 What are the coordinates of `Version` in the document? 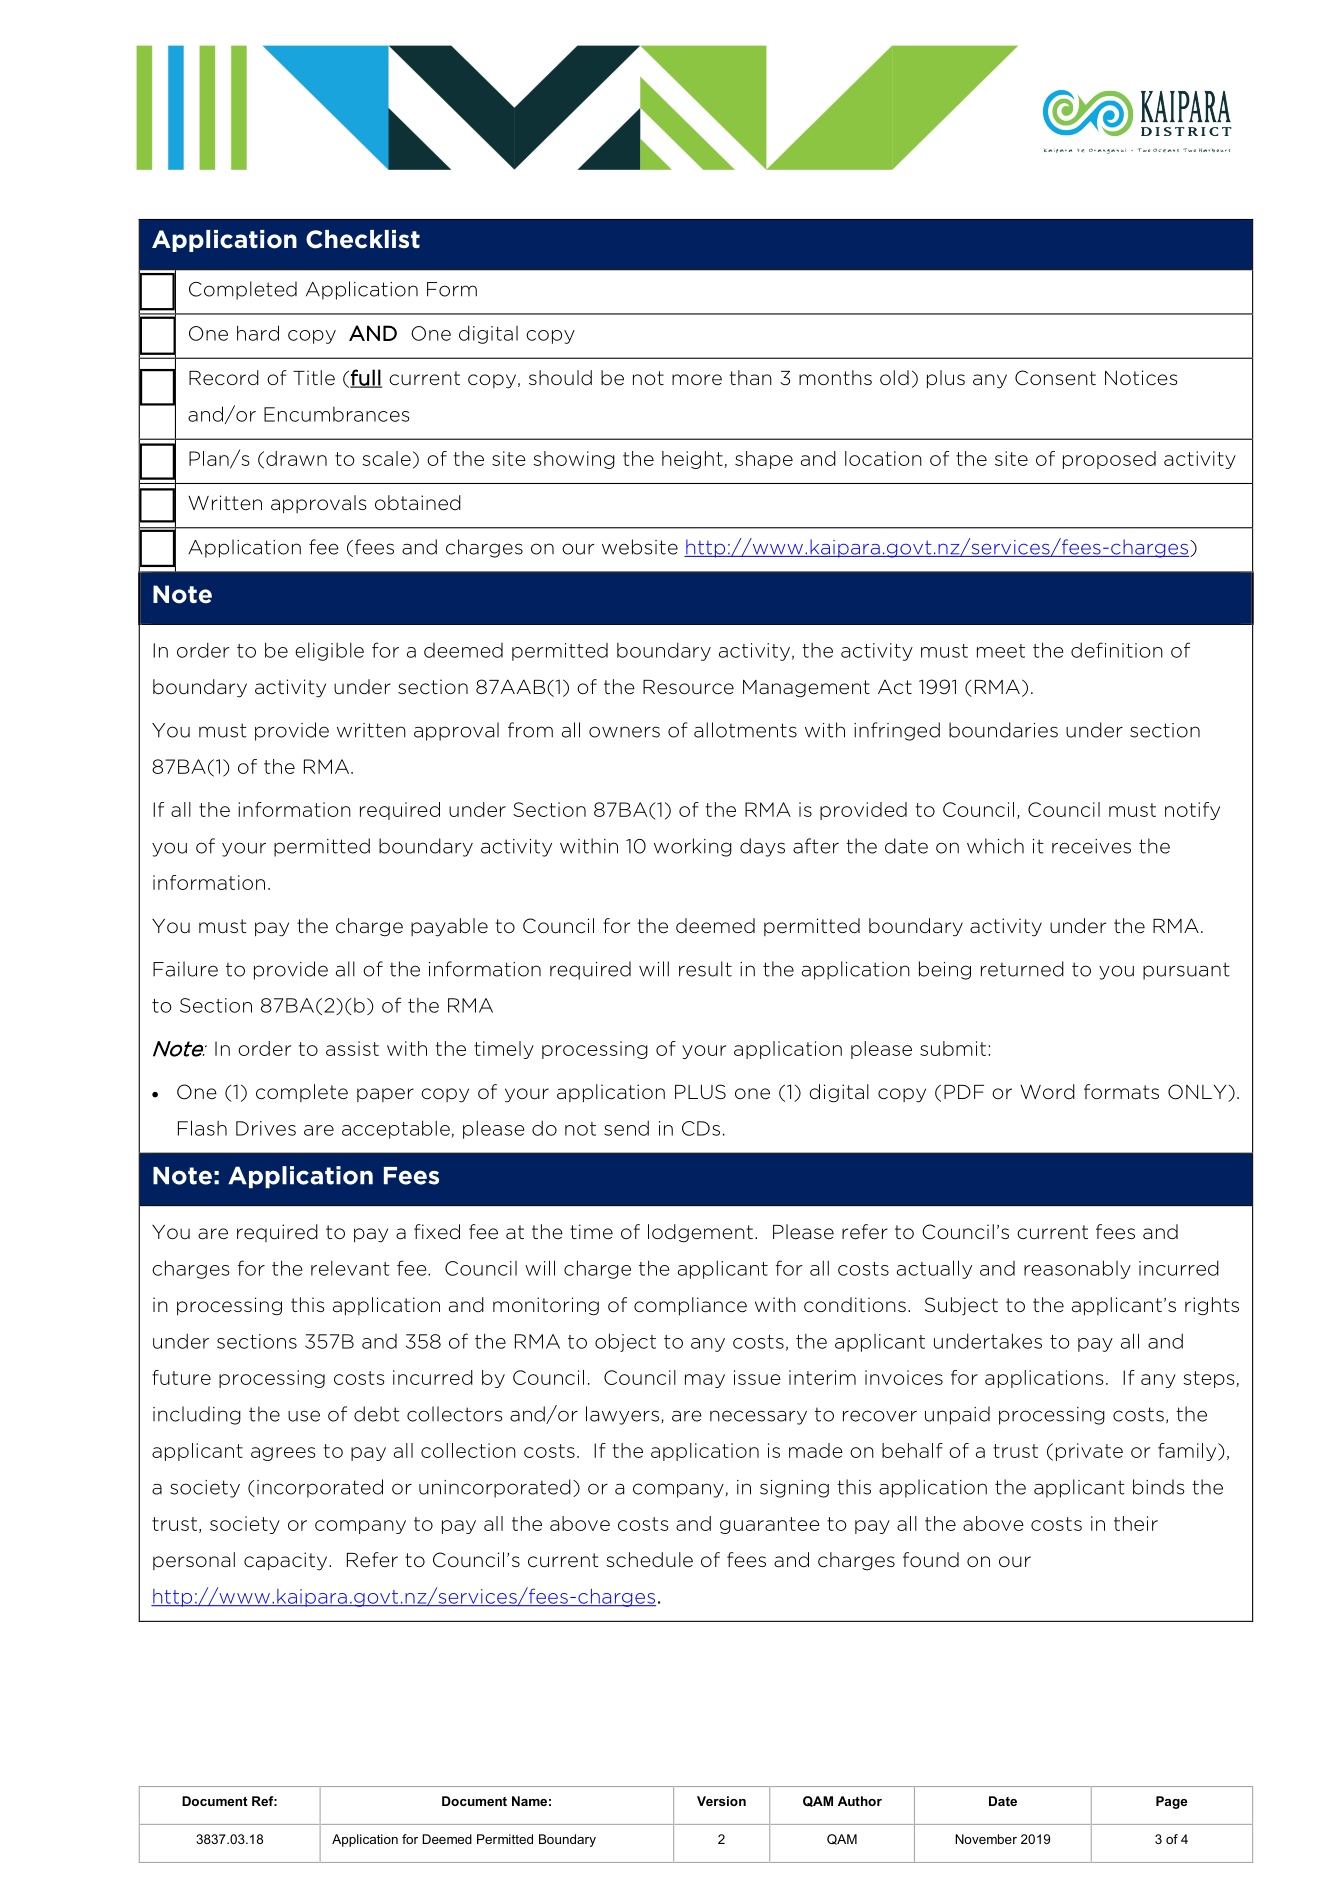 It's located at (721, 1801).
